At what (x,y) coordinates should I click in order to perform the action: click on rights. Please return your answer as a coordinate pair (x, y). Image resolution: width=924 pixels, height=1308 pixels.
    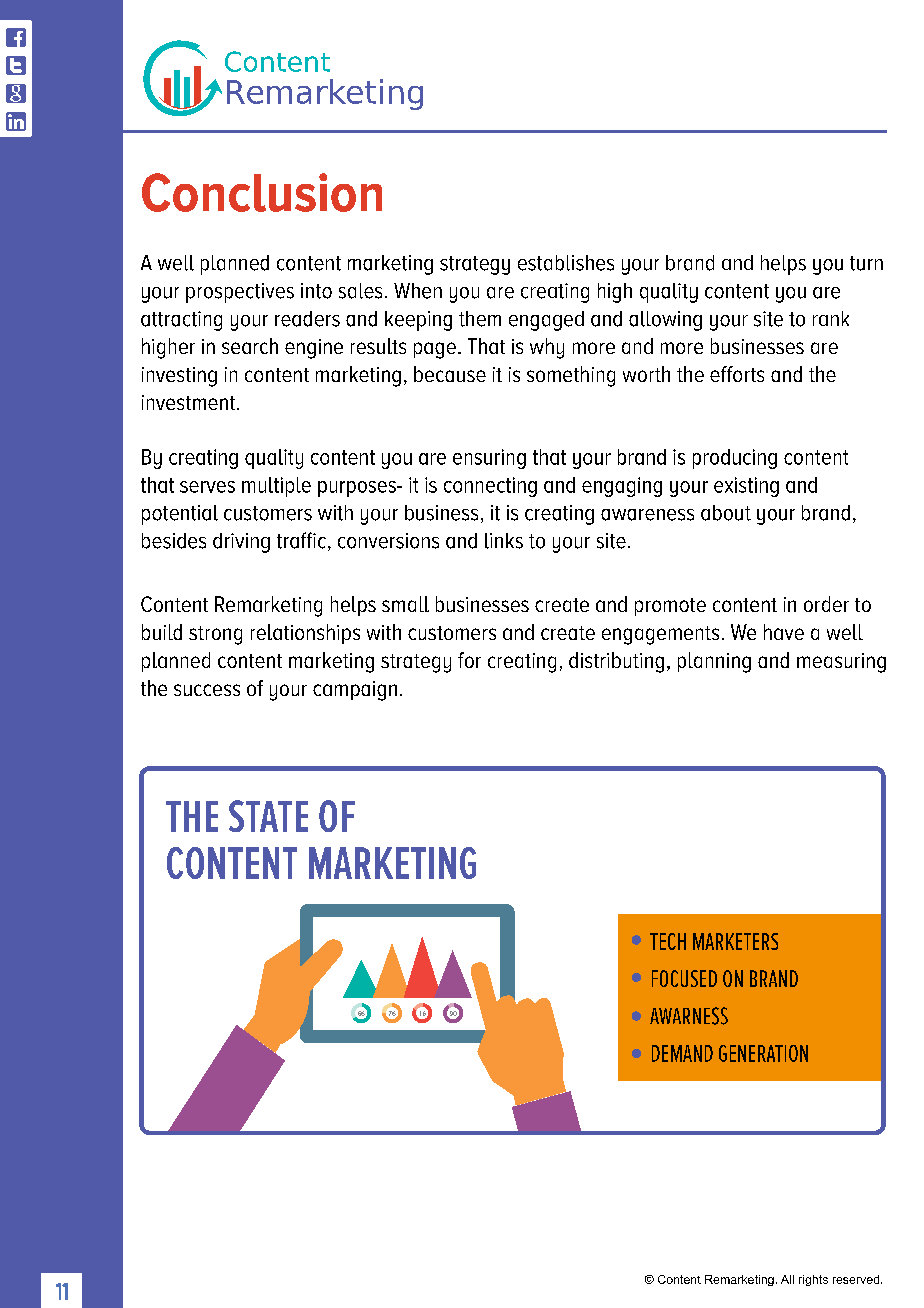
    Looking at the image, I should click on (813, 1280).
